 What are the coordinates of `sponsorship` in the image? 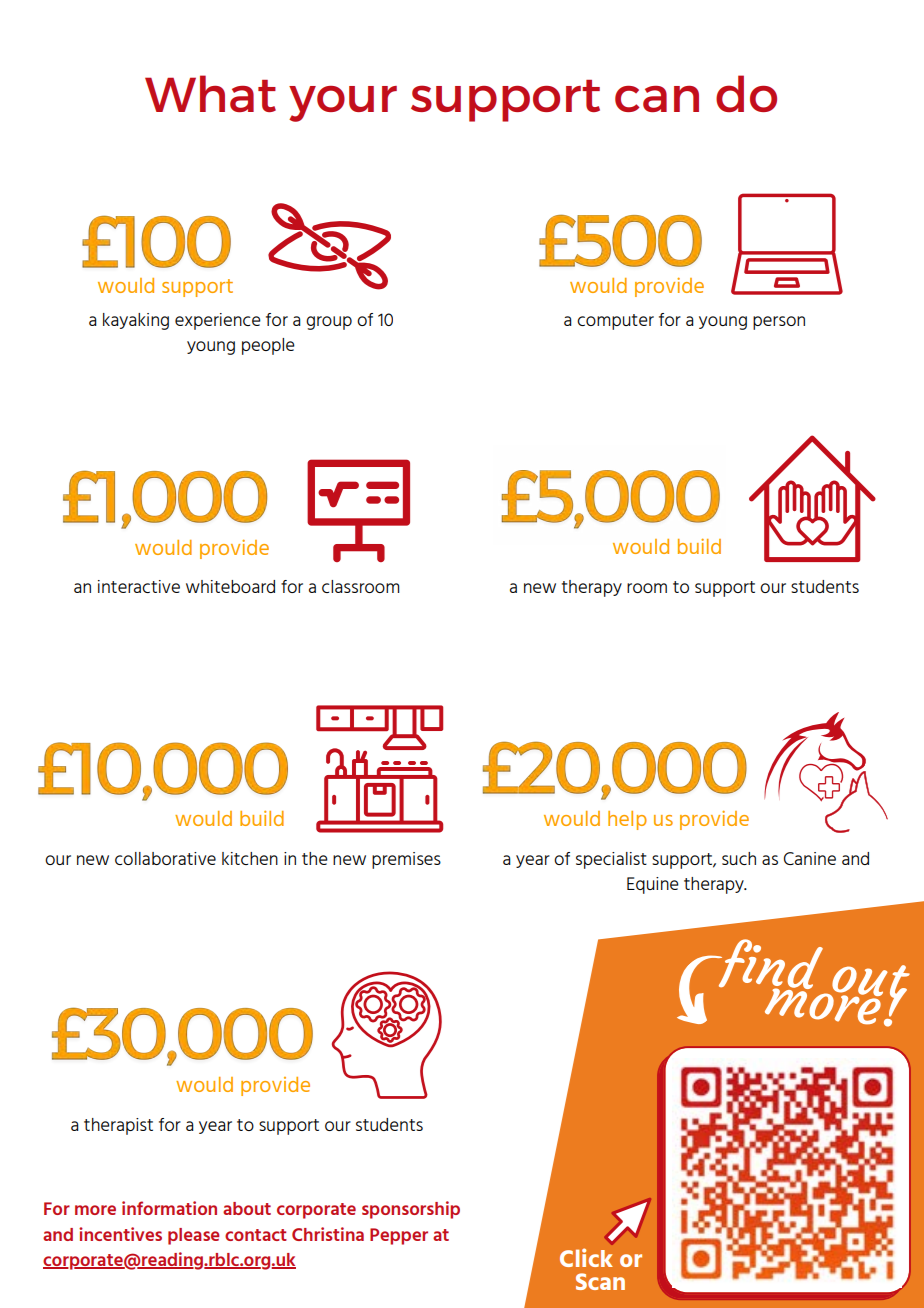 It's located at (411, 1210).
